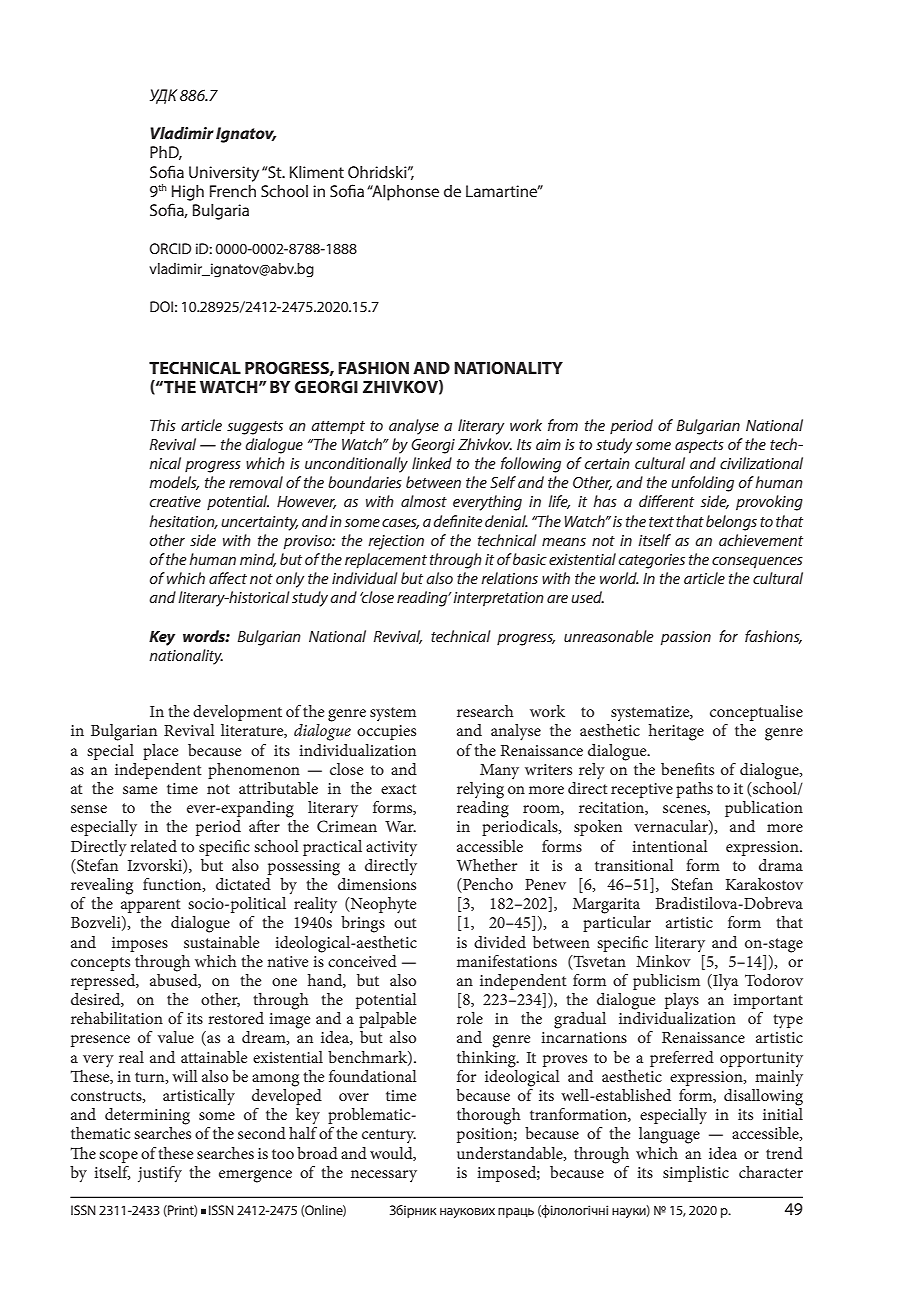  What do you see at coordinates (160, 1174) in the screenshot?
I see `justify` at bounding box center [160, 1174].
